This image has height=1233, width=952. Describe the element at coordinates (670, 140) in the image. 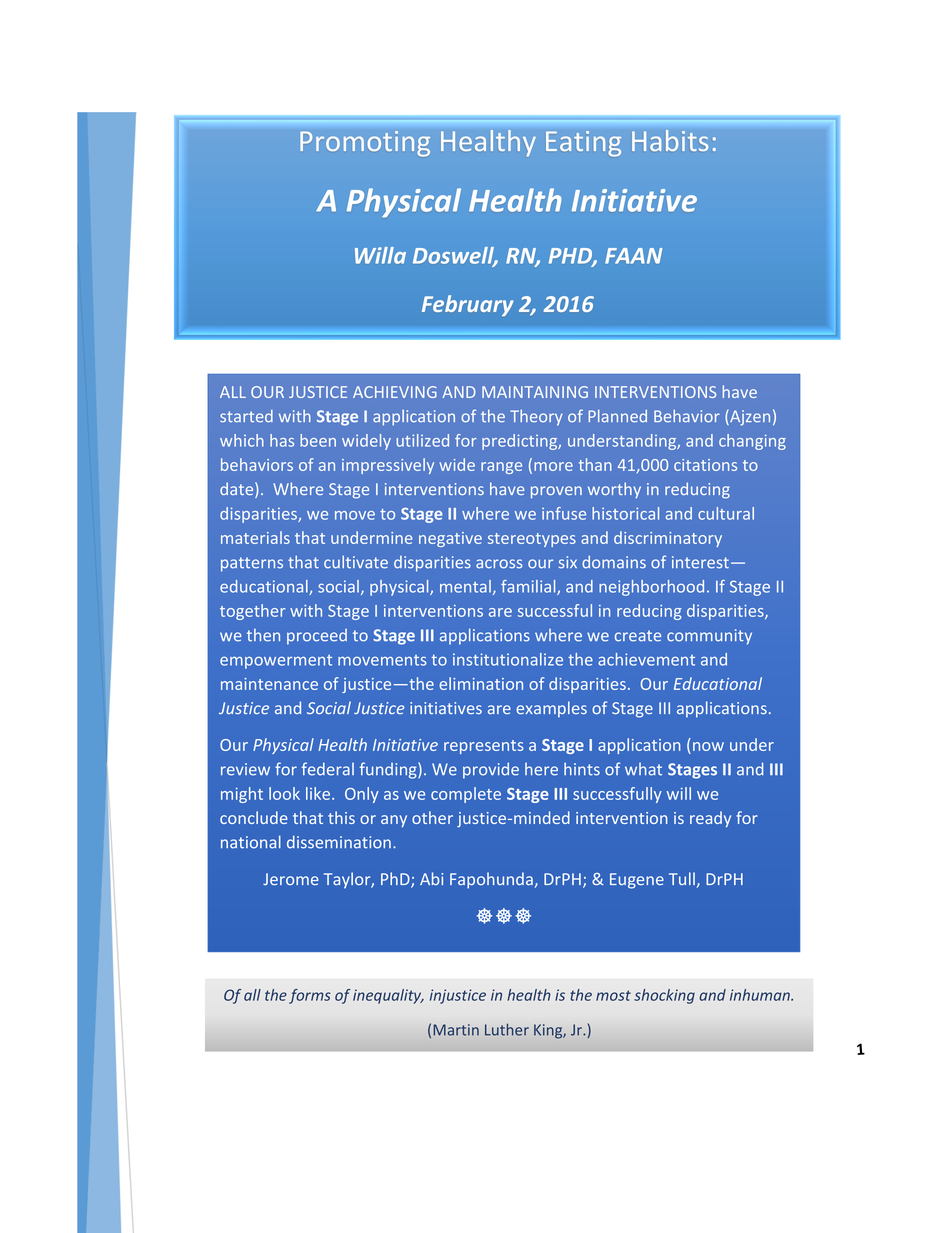

I see `Habits` at that location.
